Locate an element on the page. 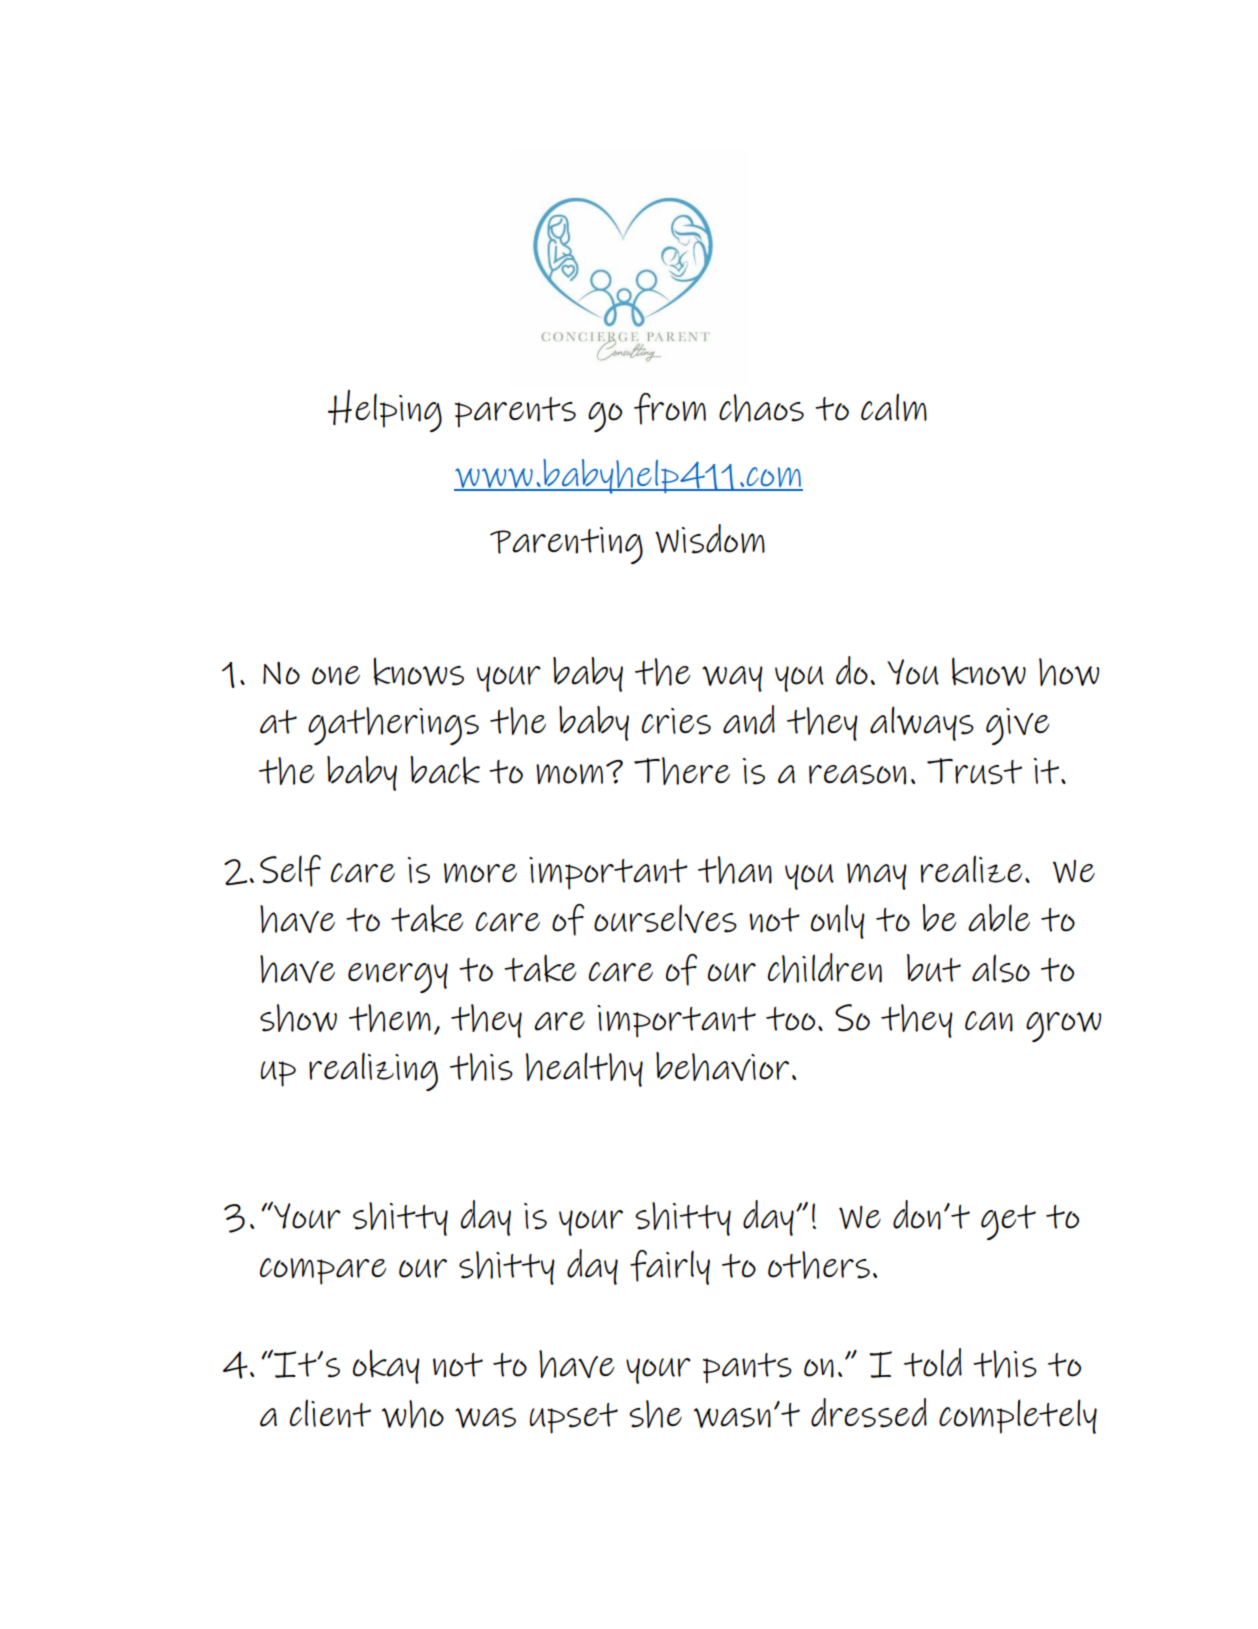 The height and width of the image is (1629, 1258). calm is located at coordinates (894, 407).
